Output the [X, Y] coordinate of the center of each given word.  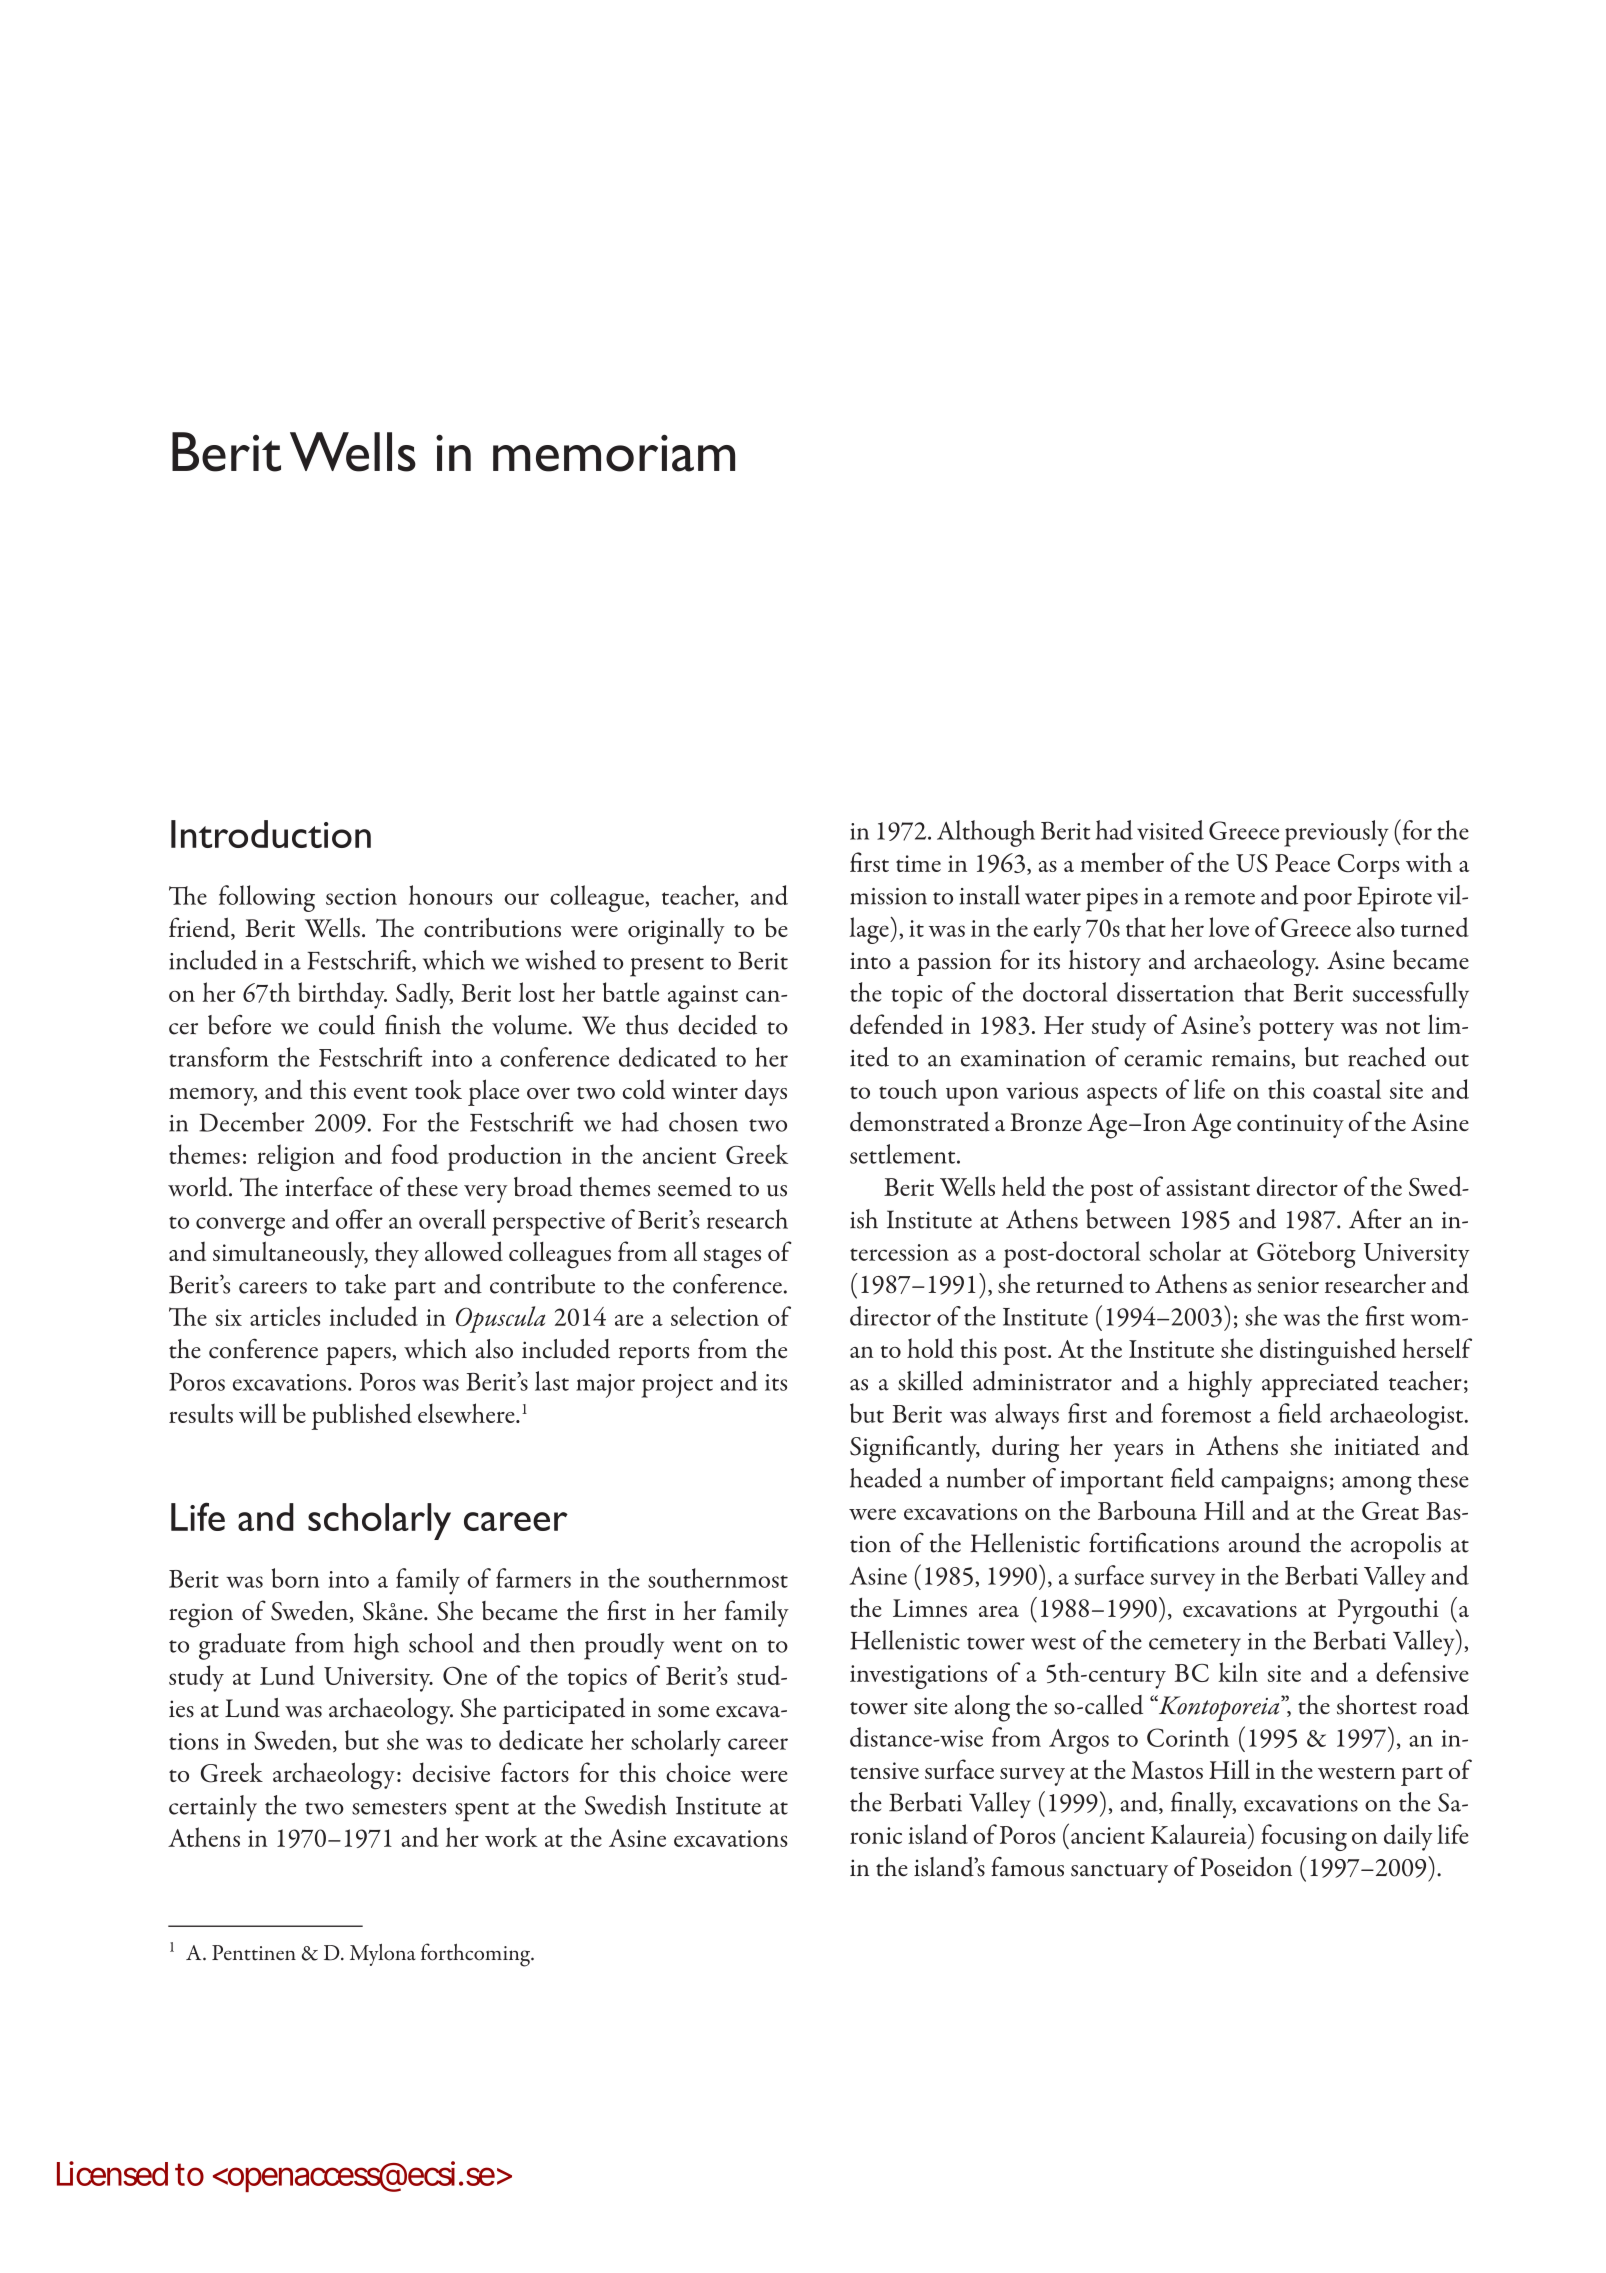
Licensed [112, 2173]
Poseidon [1246, 1867]
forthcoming [477, 1955]
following [267, 898]
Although [986, 833]
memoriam [614, 453]
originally [676, 931]
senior [1288, 1284]
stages [732, 1258]
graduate [242, 1646]
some [683, 1712]
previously [1336, 833]
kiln [1238, 1672]
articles [285, 1316]
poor [1327, 902]
